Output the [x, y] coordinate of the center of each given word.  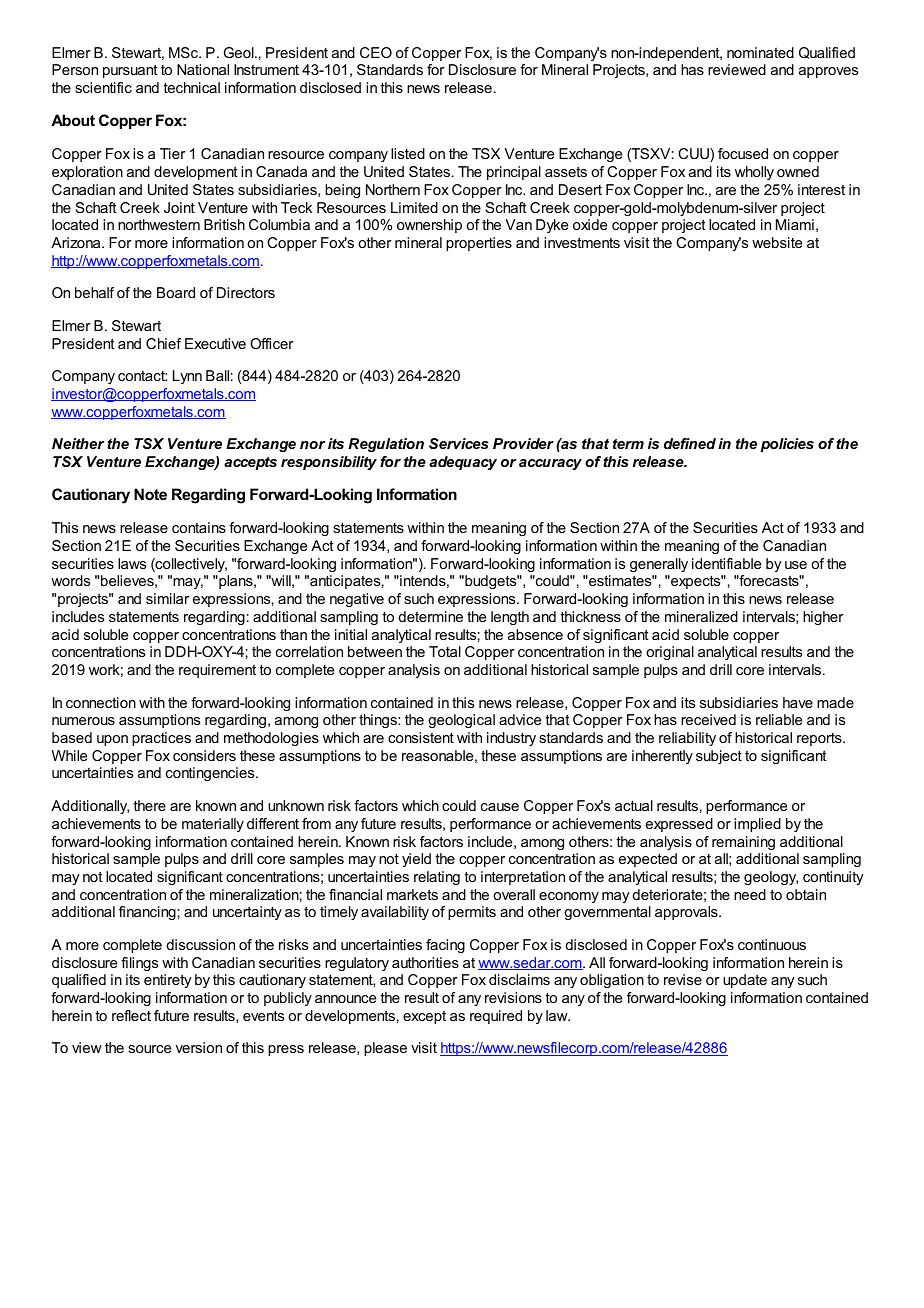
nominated [760, 52]
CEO [376, 52]
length [510, 618]
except [424, 1017]
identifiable [726, 563]
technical [191, 87]
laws [132, 563]
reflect [131, 1015]
